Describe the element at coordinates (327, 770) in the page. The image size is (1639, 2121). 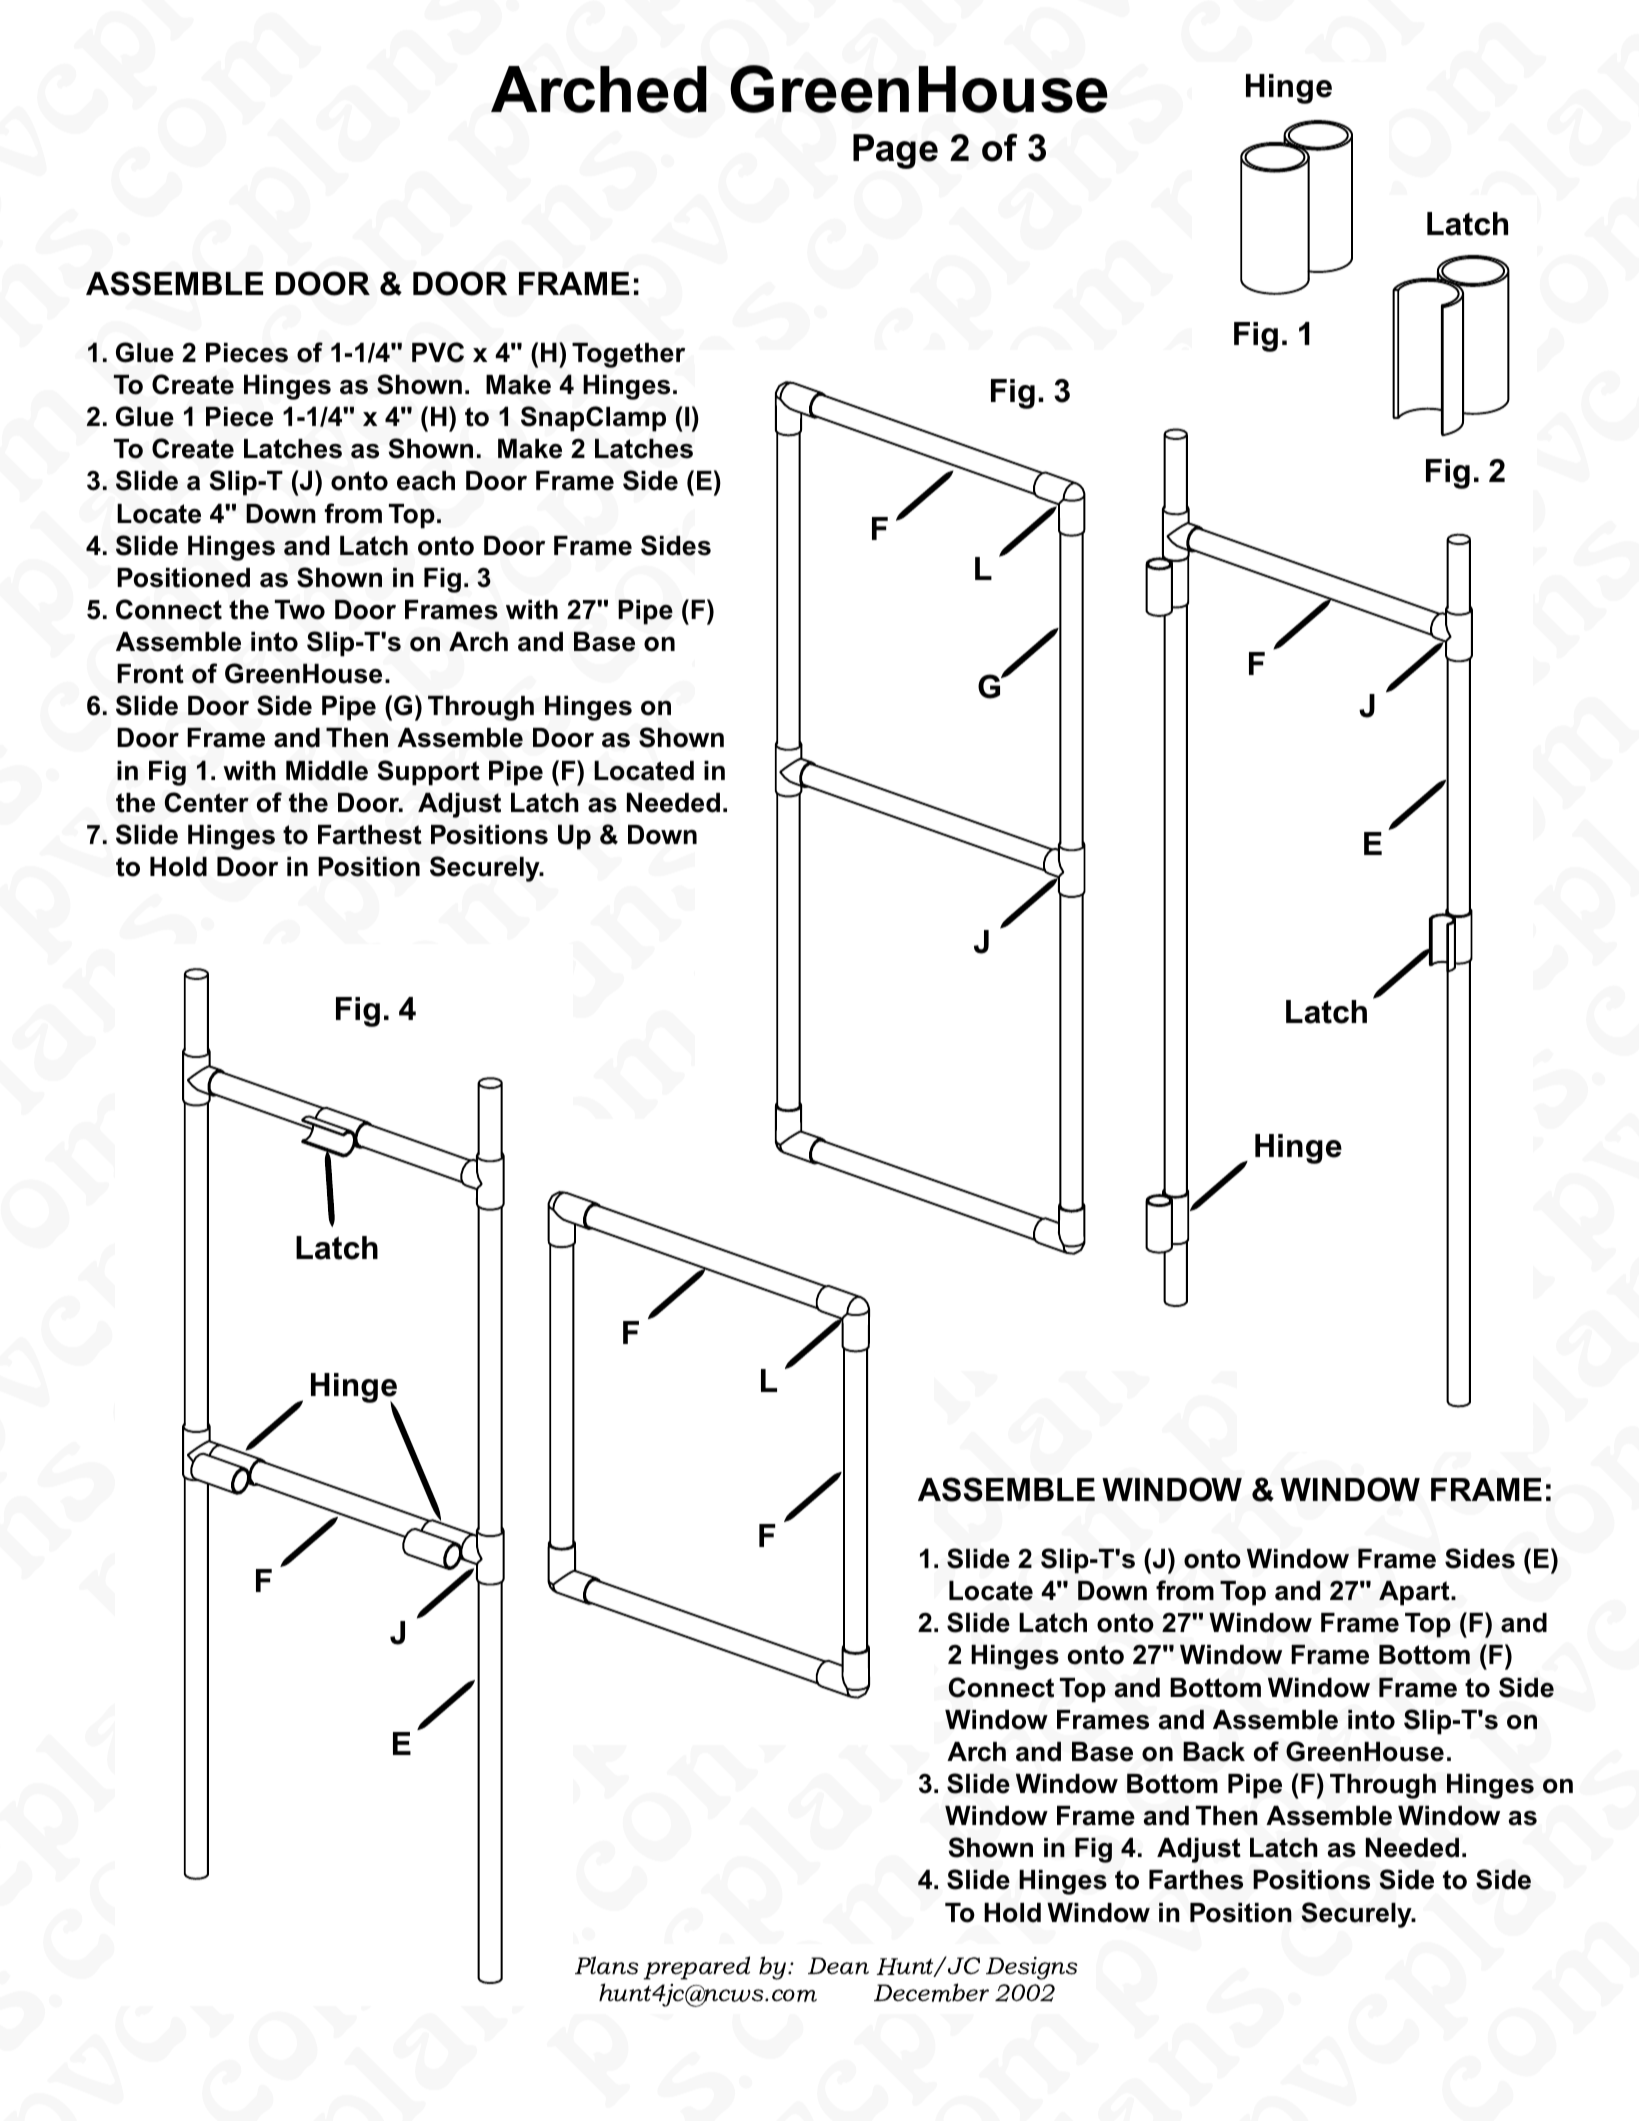
I see `Middle` at that location.
